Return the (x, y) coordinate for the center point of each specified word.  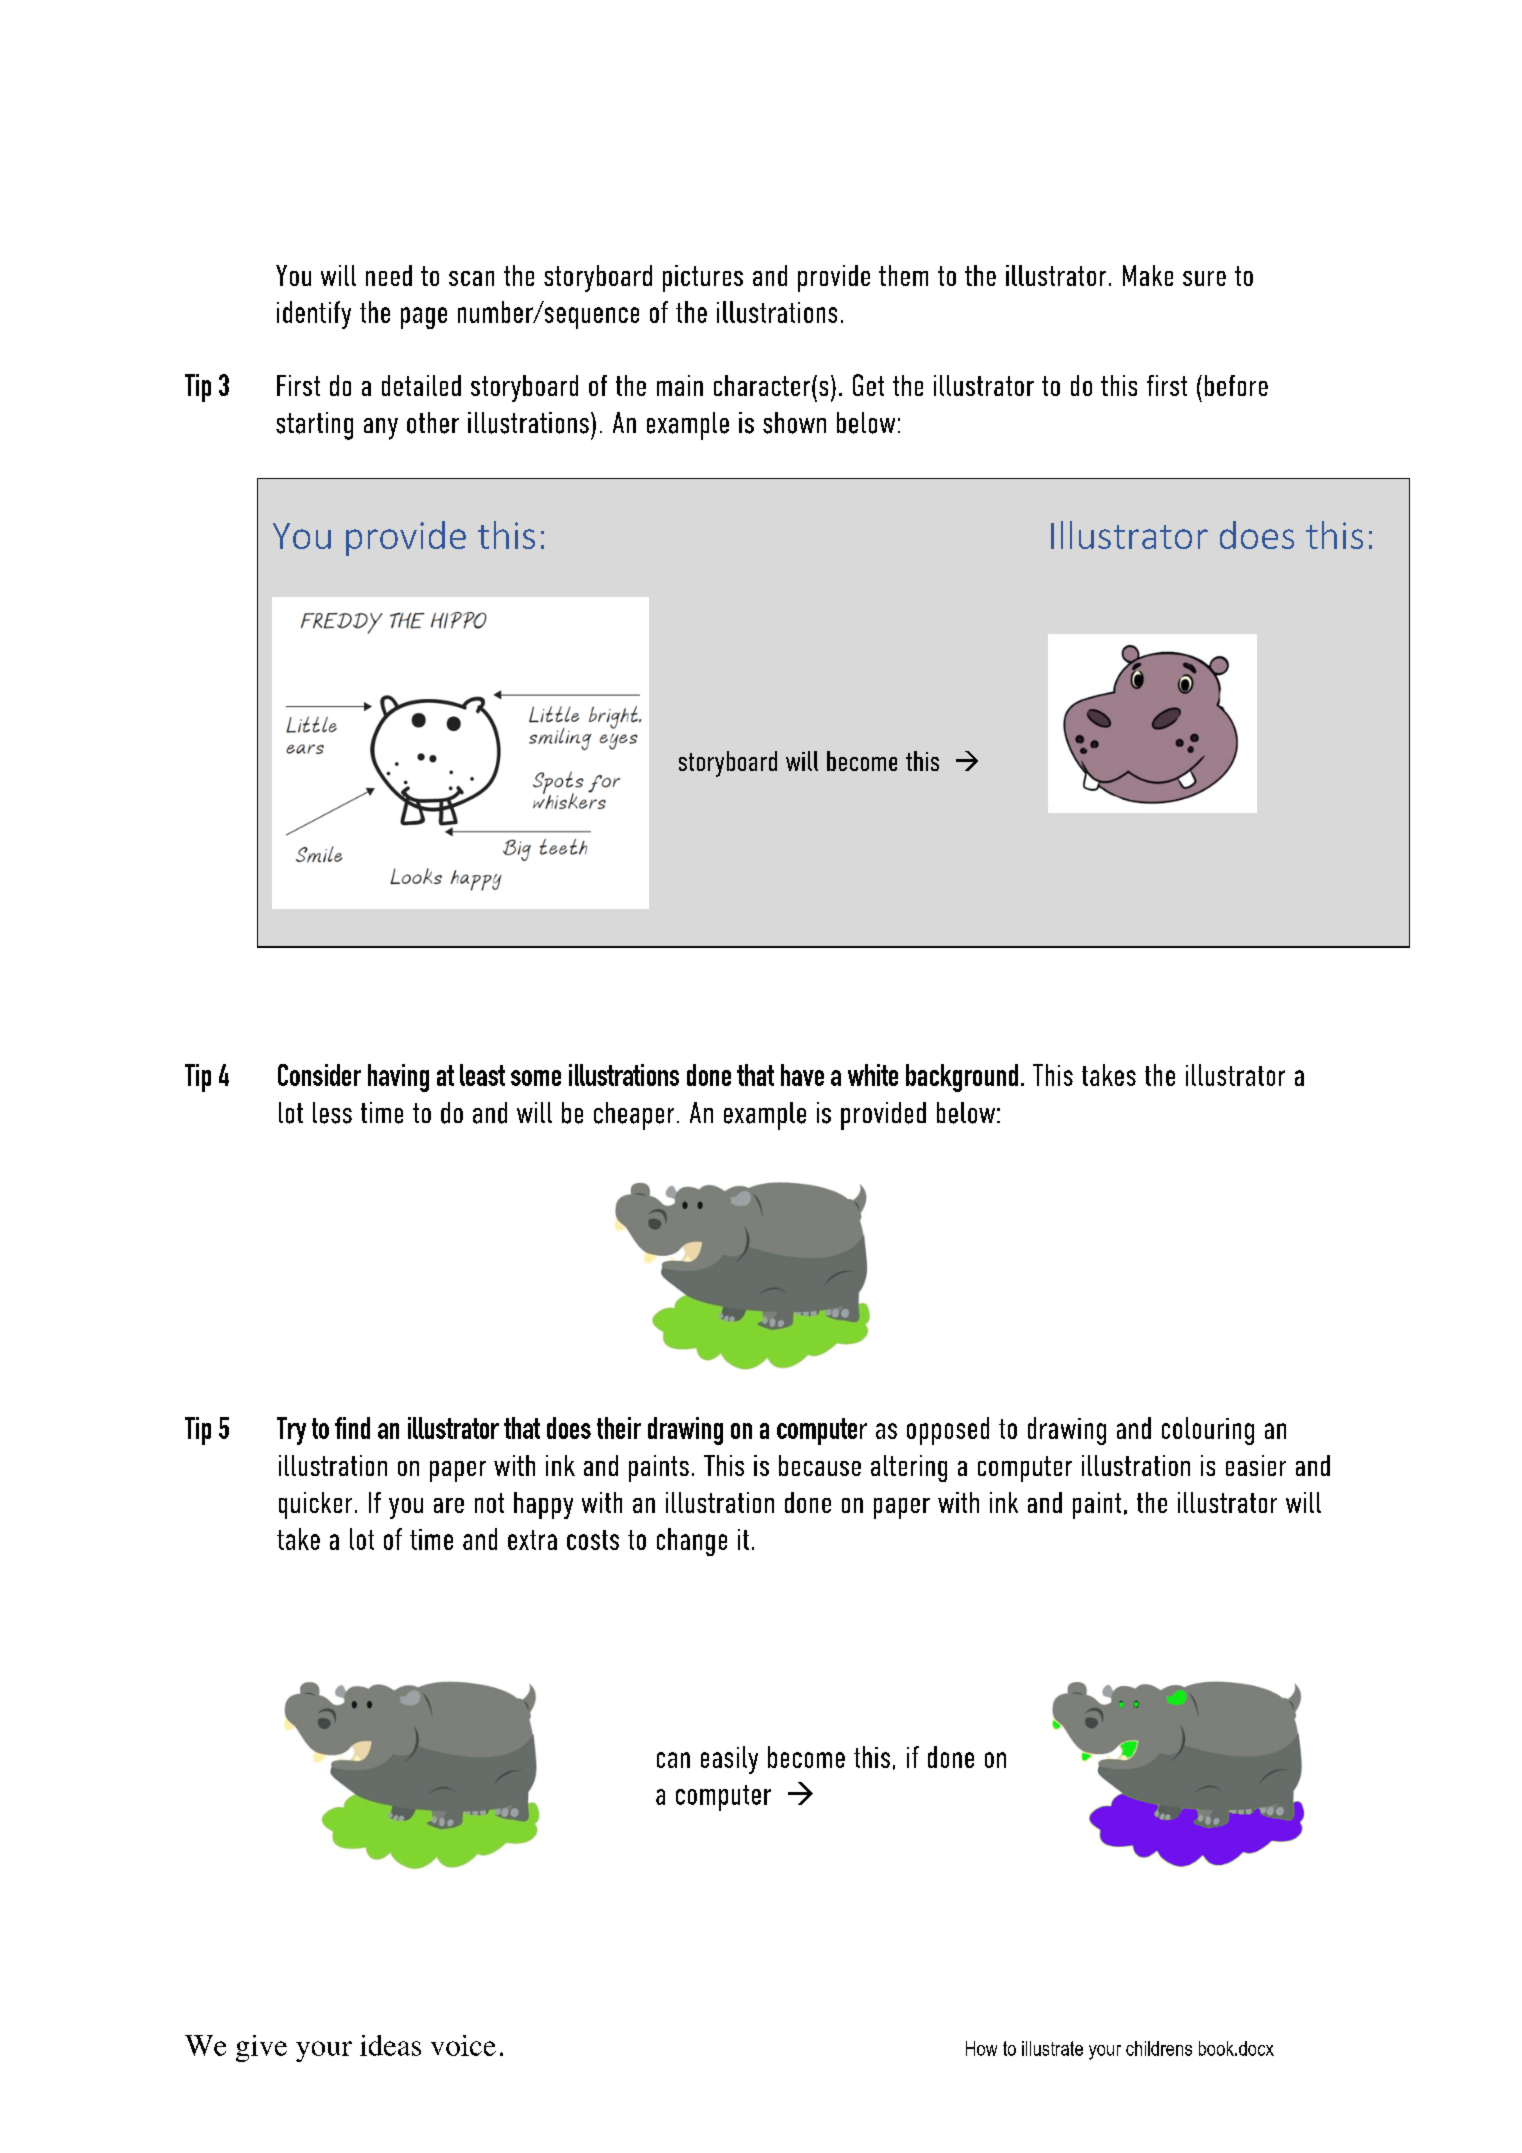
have (802, 1075)
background (962, 1078)
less (332, 1113)
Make (1148, 275)
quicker (315, 1505)
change (692, 1542)
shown (794, 423)
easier (1256, 1465)
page (424, 318)
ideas (390, 2045)
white (873, 1075)
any (381, 429)
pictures (703, 278)
